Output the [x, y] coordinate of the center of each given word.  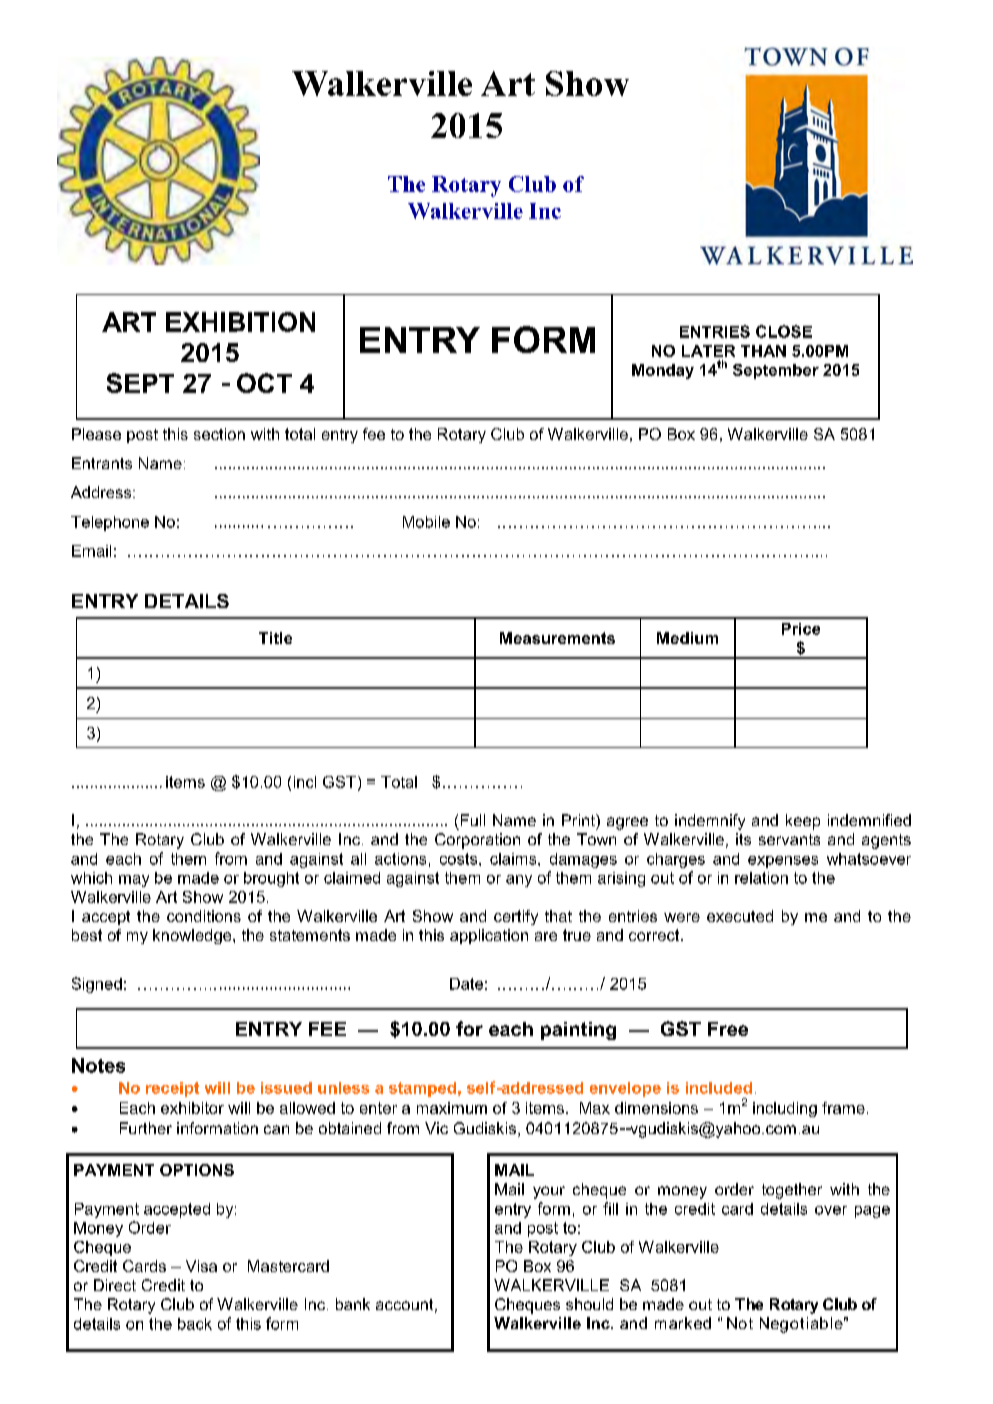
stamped [422, 1089]
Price [801, 629]
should [589, 1304]
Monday [663, 371]
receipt [172, 1089]
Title [275, 638]
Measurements [557, 638]
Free [728, 1029]
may [134, 881]
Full [473, 820]
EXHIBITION [240, 322]
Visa [201, 1266]
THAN [763, 351]
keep [803, 822]
